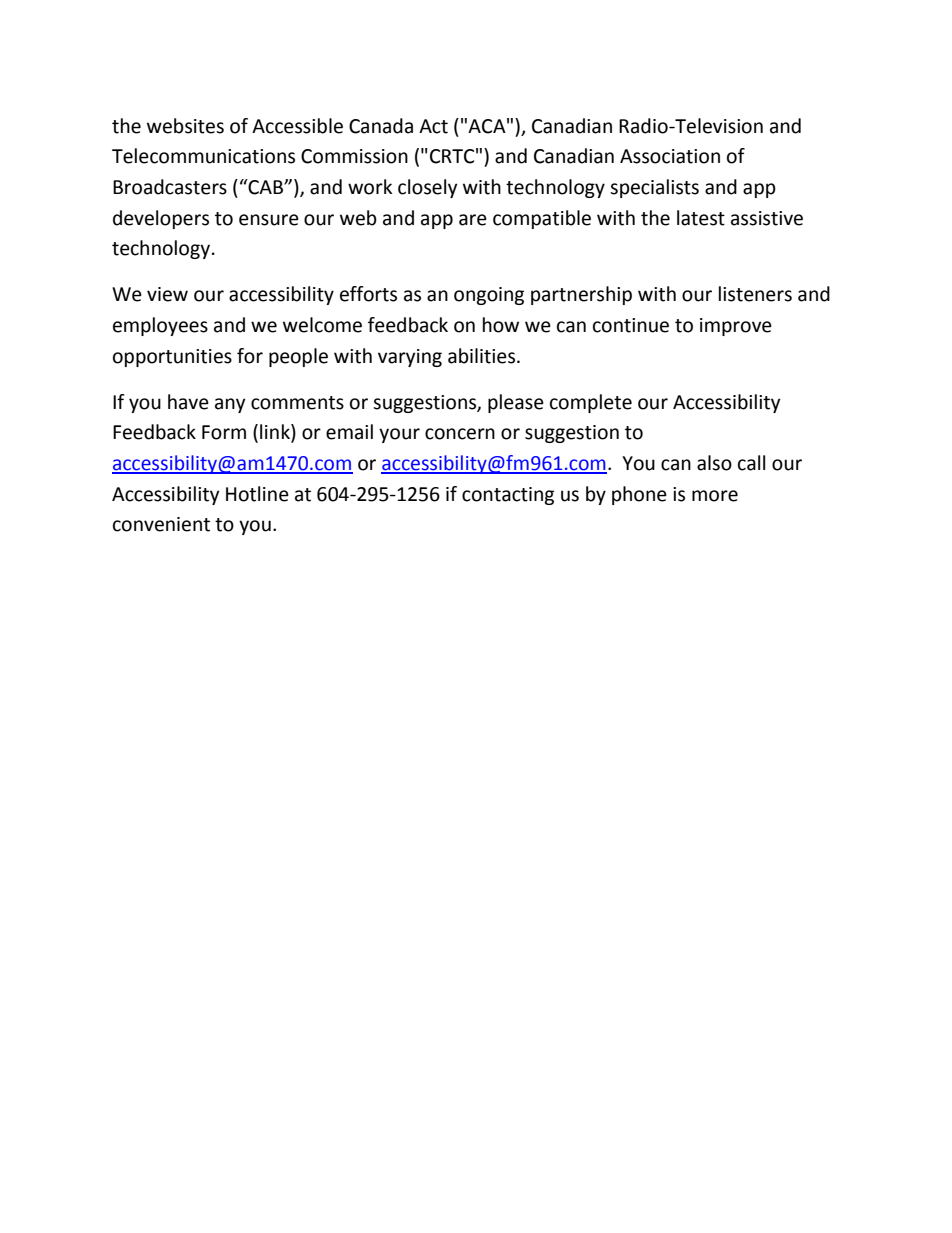 The height and width of the screenshot is (1233, 952). What do you see at coordinates (481, 356) in the screenshot?
I see `abilities` at bounding box center [481, 356].
